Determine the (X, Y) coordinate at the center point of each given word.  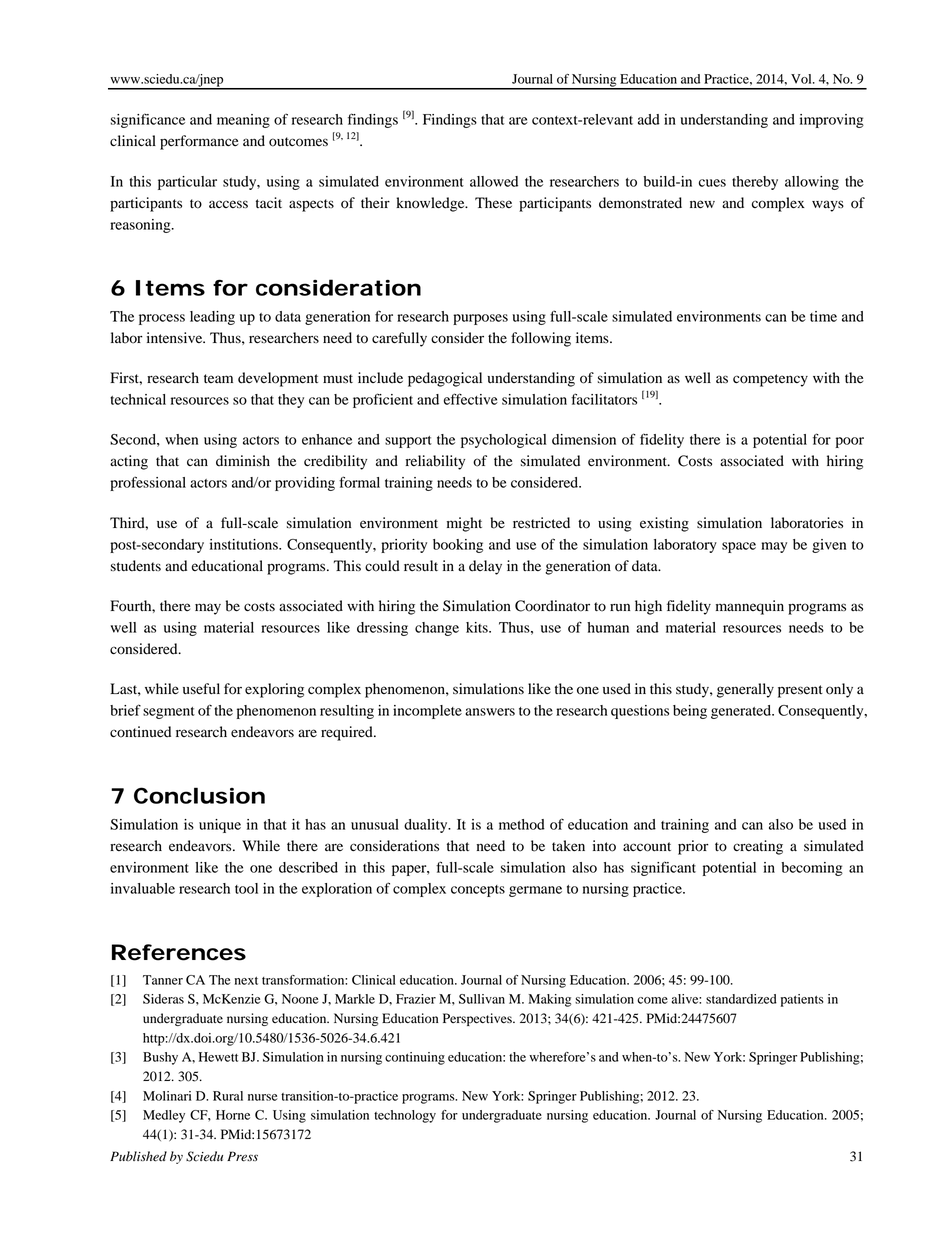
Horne (233, 1115)
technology (405, 1116)
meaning (243, 121)
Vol (802, 79)
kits (478, 627)
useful (201, 689)
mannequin (750, 607)
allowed (494, 181)
